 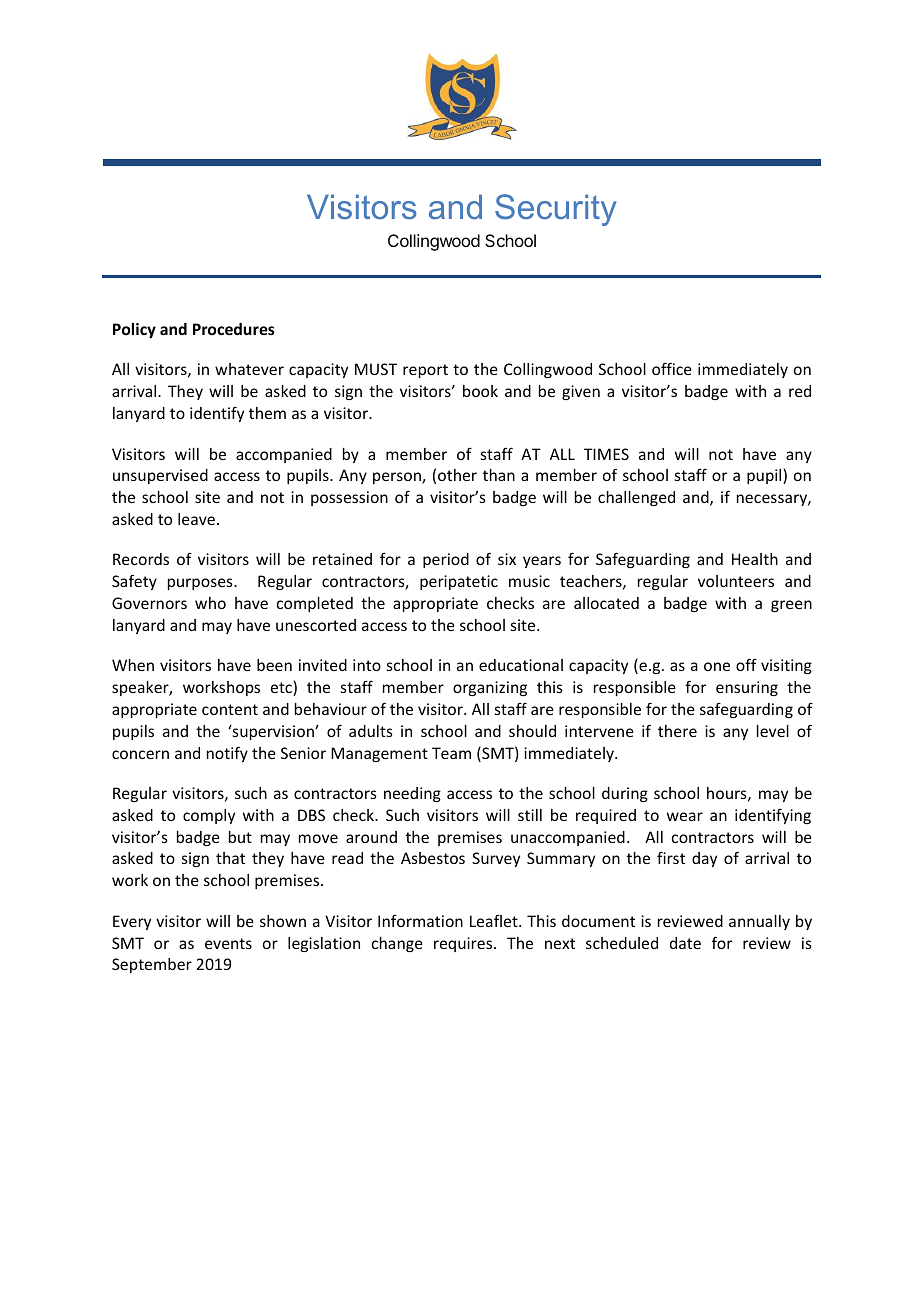 What do you see at coordinates (234, 329) in the screenshot?
I see `Procedures` at bounding box center [234, 329].
